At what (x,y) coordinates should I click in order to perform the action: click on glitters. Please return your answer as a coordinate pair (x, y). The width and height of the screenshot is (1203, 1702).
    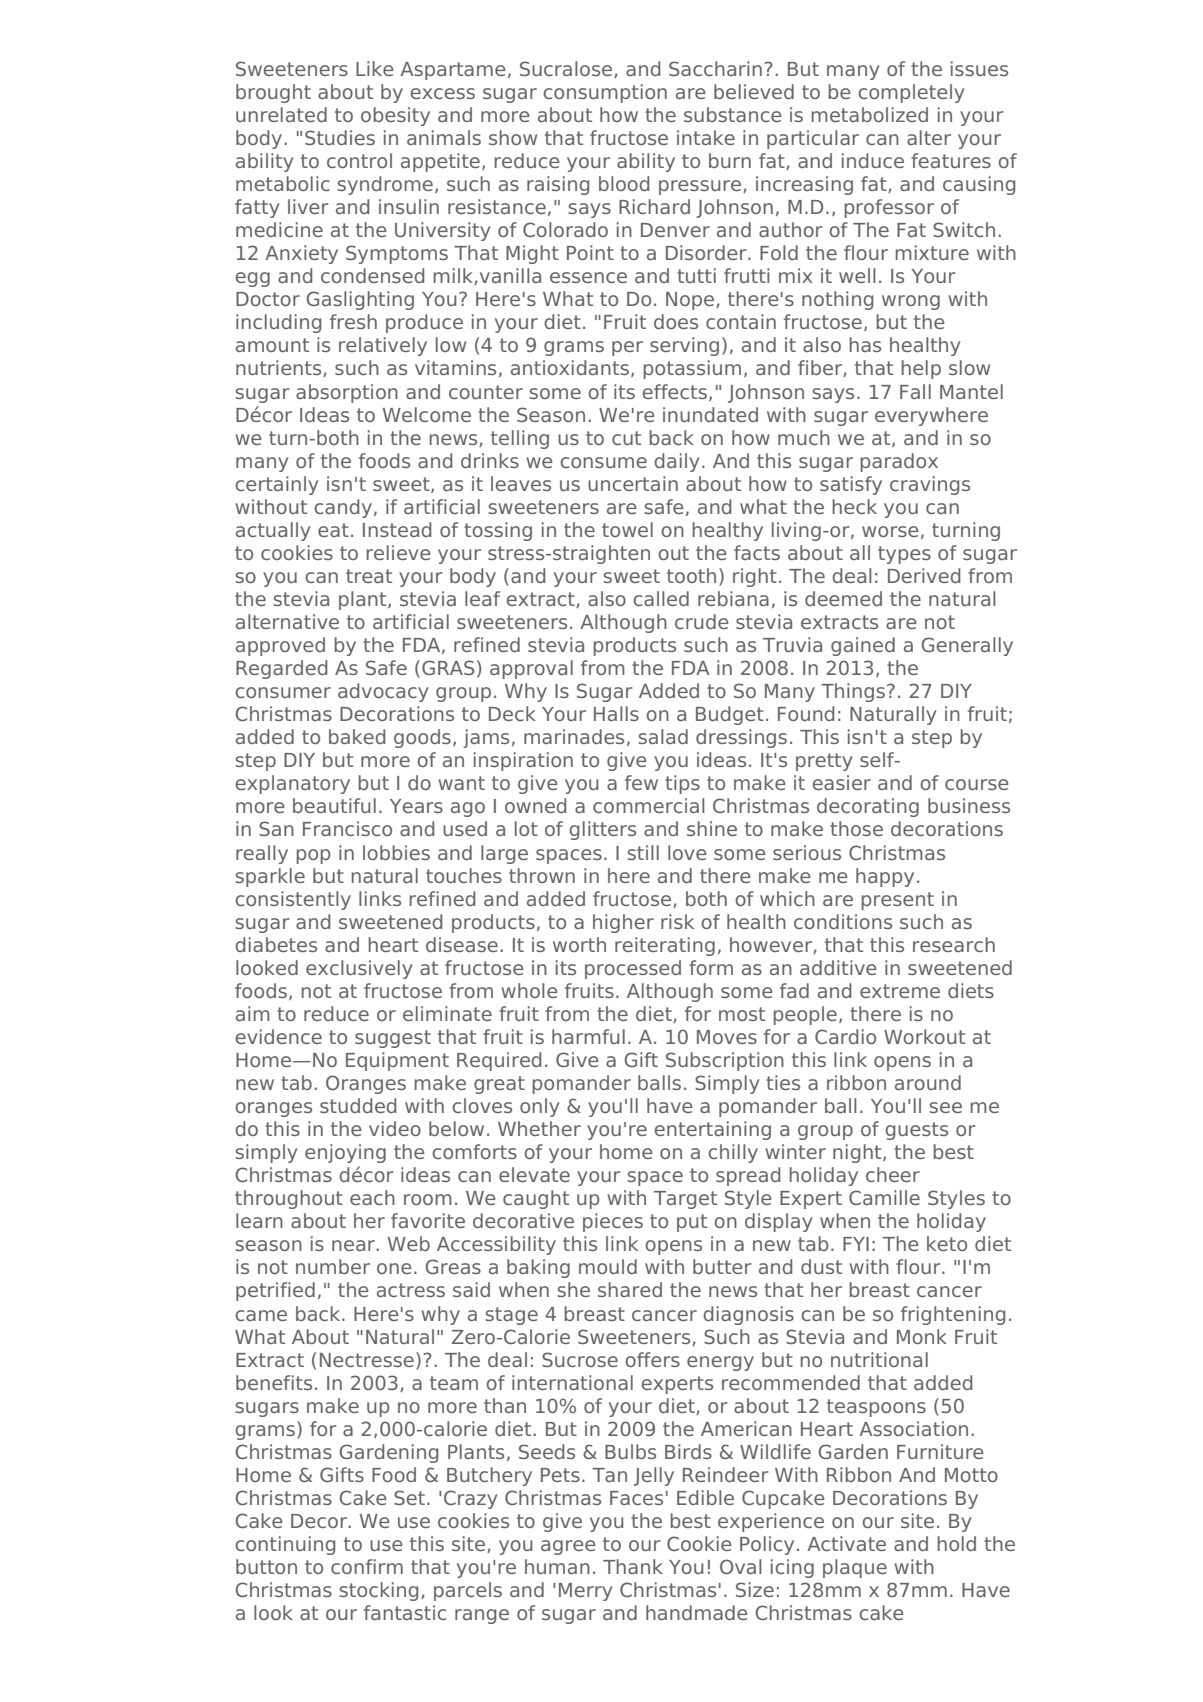
    Looking at the image, I should click on (603, 830).
